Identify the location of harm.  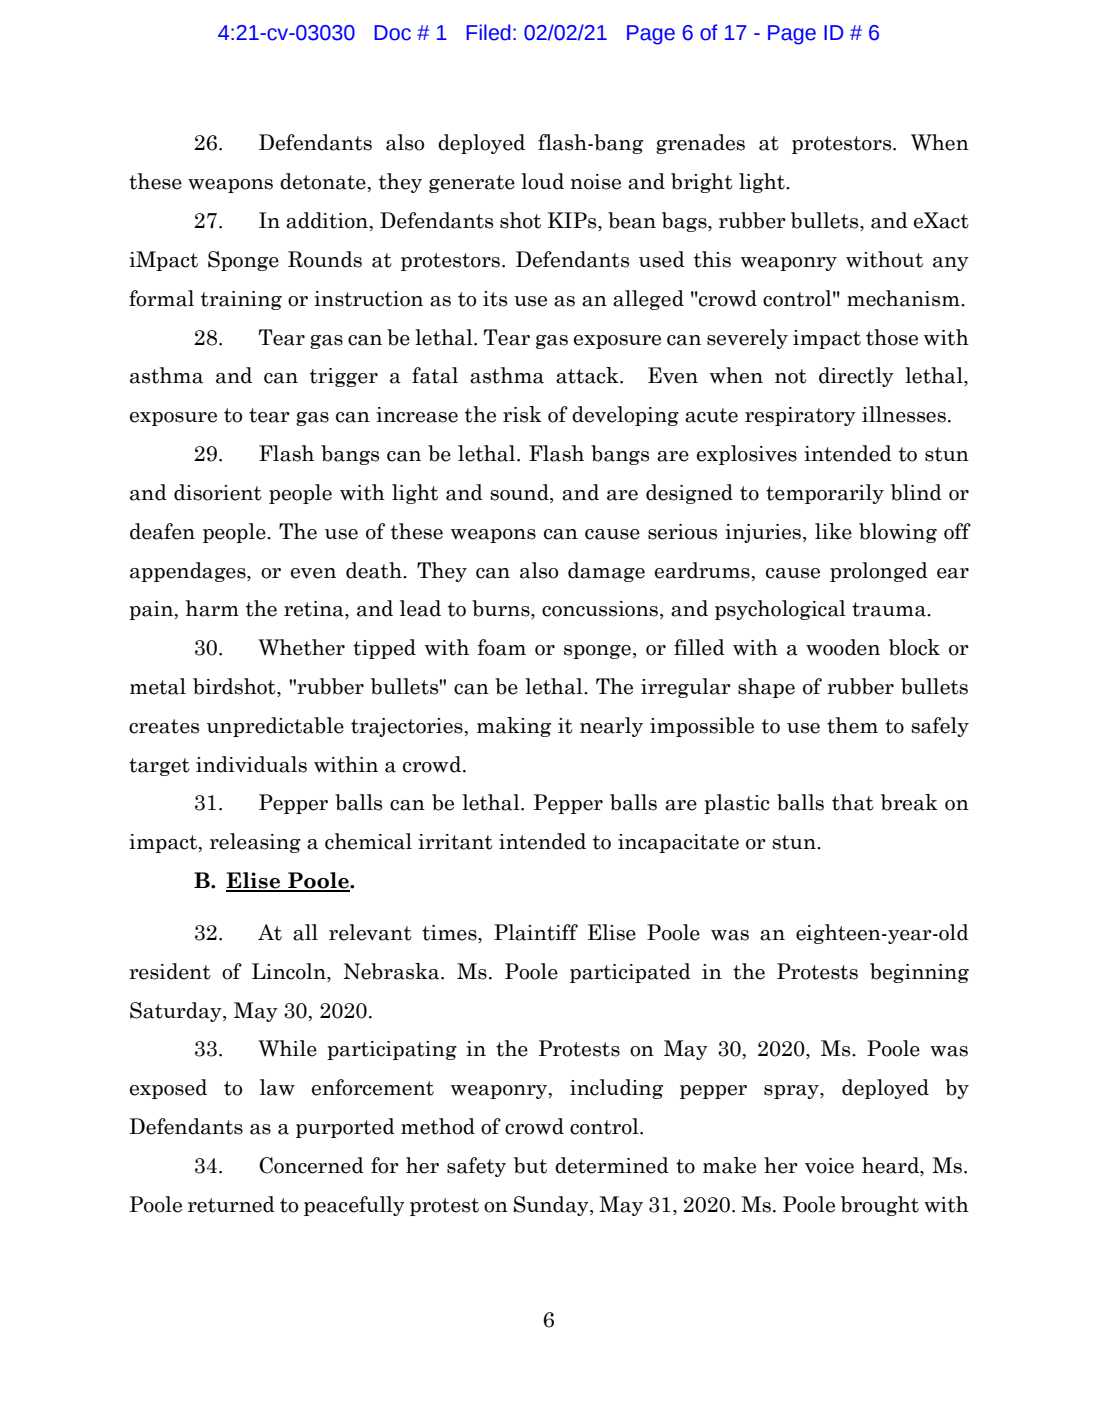
(212, 608).
